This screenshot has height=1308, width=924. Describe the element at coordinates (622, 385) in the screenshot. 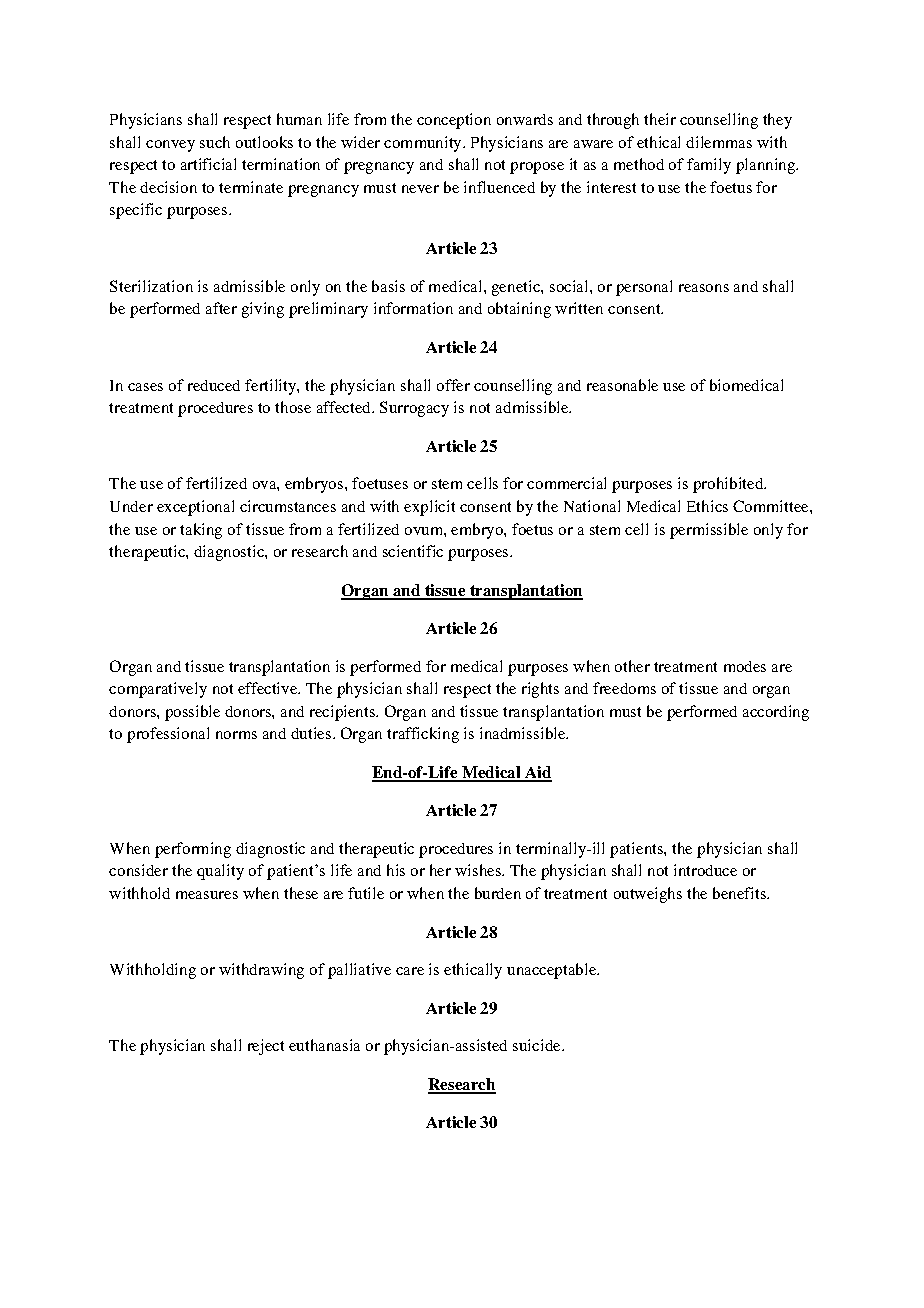

I see `reasonable` at that location.
